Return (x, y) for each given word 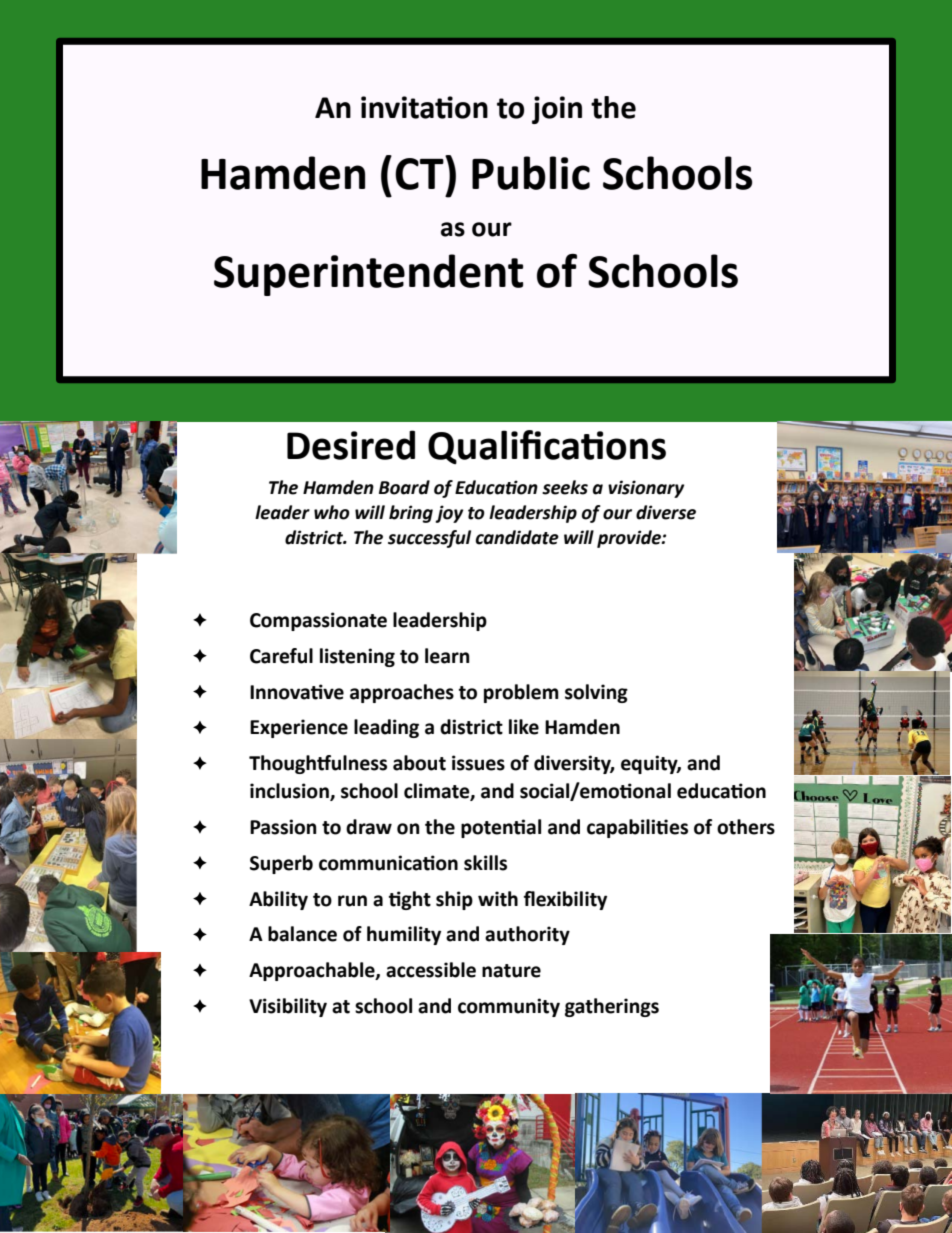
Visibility (288, 1007)
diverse (666, 512)
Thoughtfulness (318, 764)
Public (531, 173)
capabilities (637, 828)
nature (511, 971)
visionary (646, 489)
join (557, 110)
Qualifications (547, 447)
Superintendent (368, 275)
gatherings (612, 1007)
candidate (517, 537)
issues (478, 763)
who (332, 512)
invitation (424, 107)
